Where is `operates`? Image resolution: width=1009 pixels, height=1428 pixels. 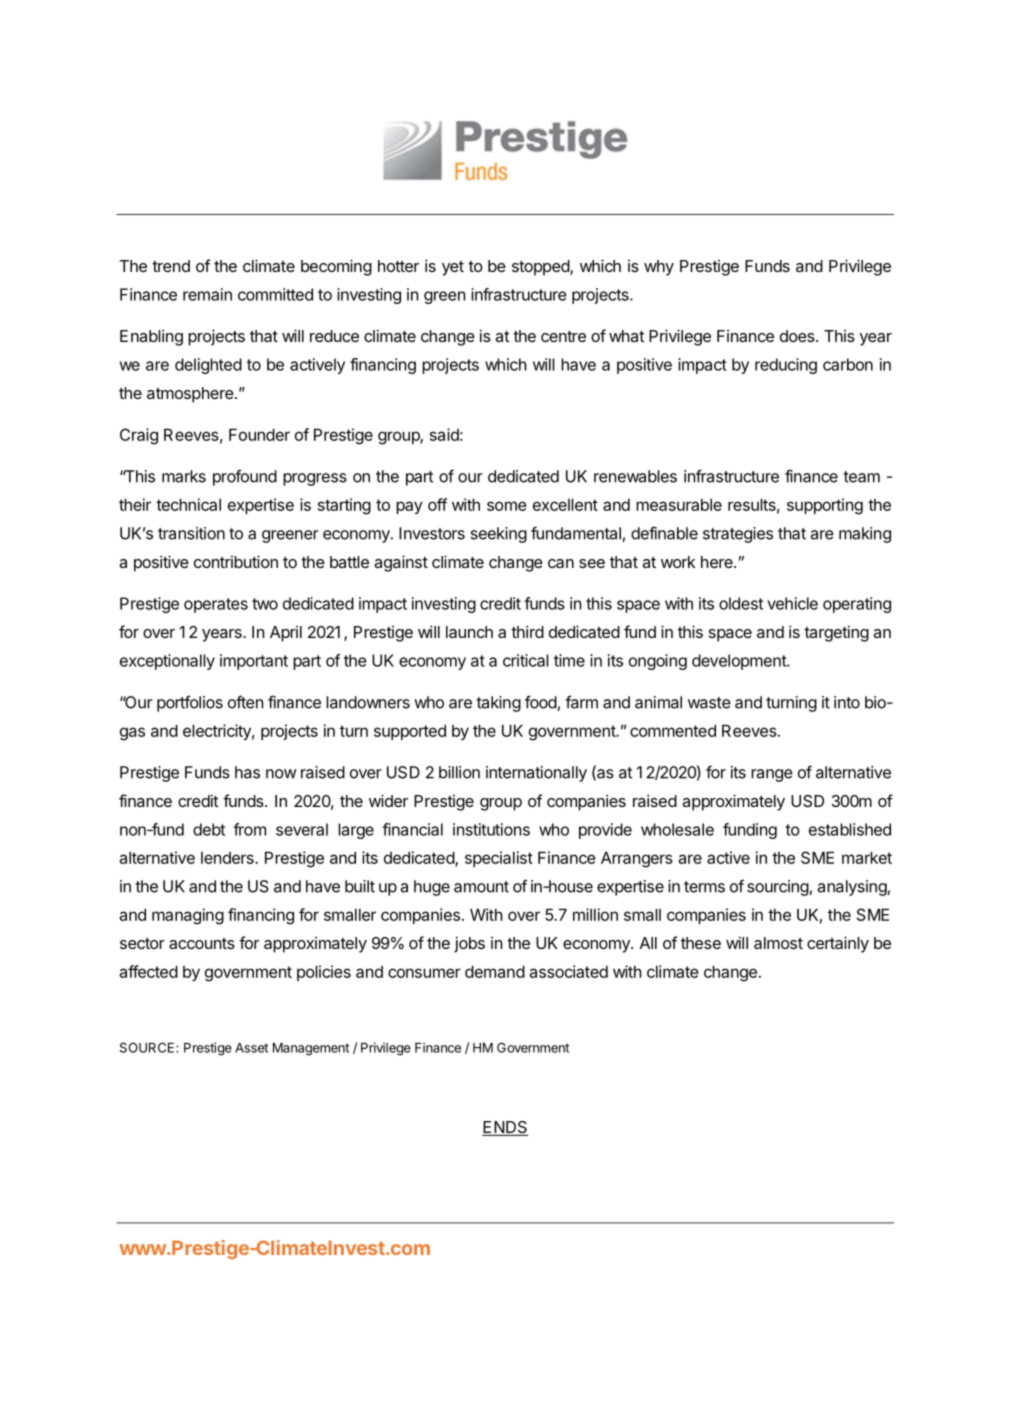
operates is located at coordinates (216, 605).
